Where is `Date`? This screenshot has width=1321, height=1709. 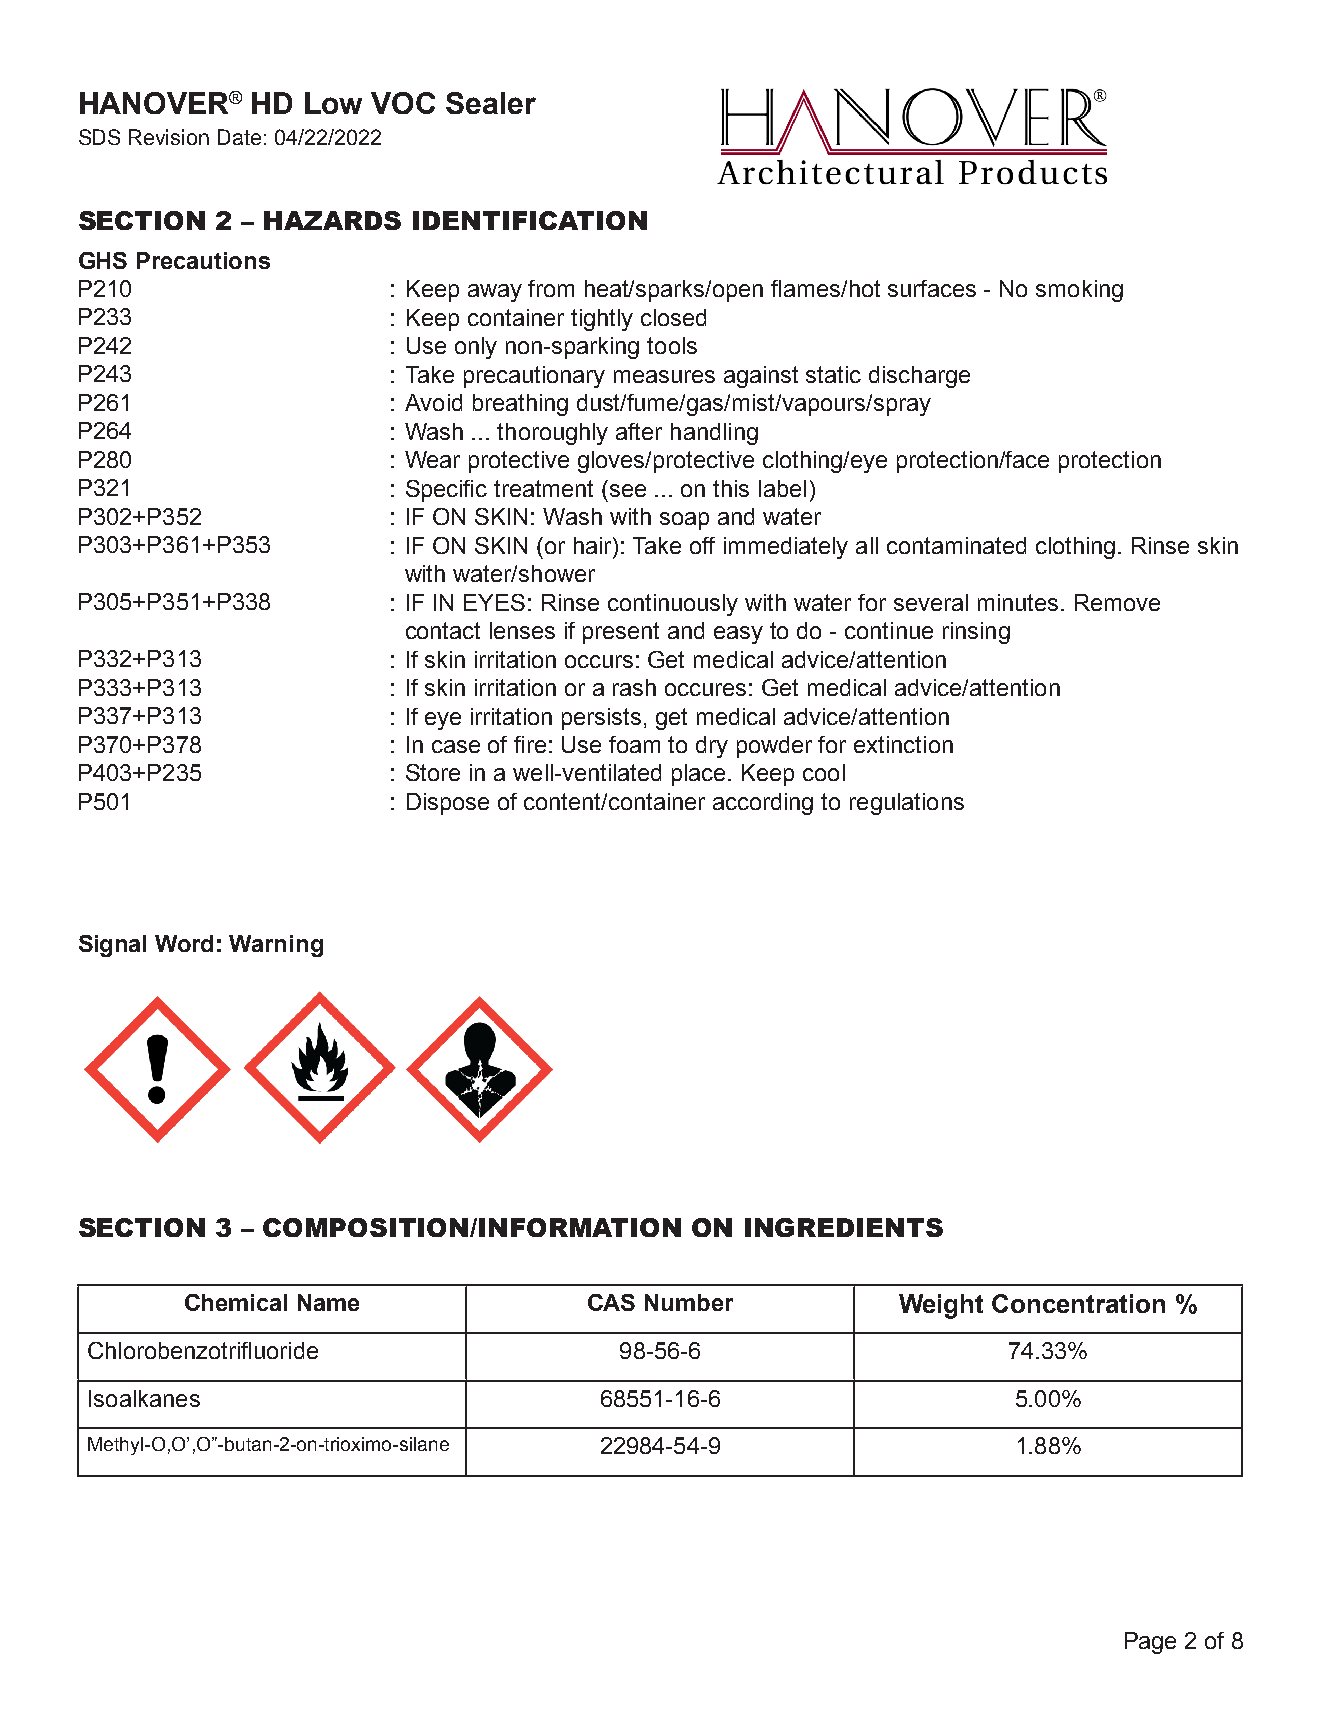
Date is located at coordinates (239, 137).
